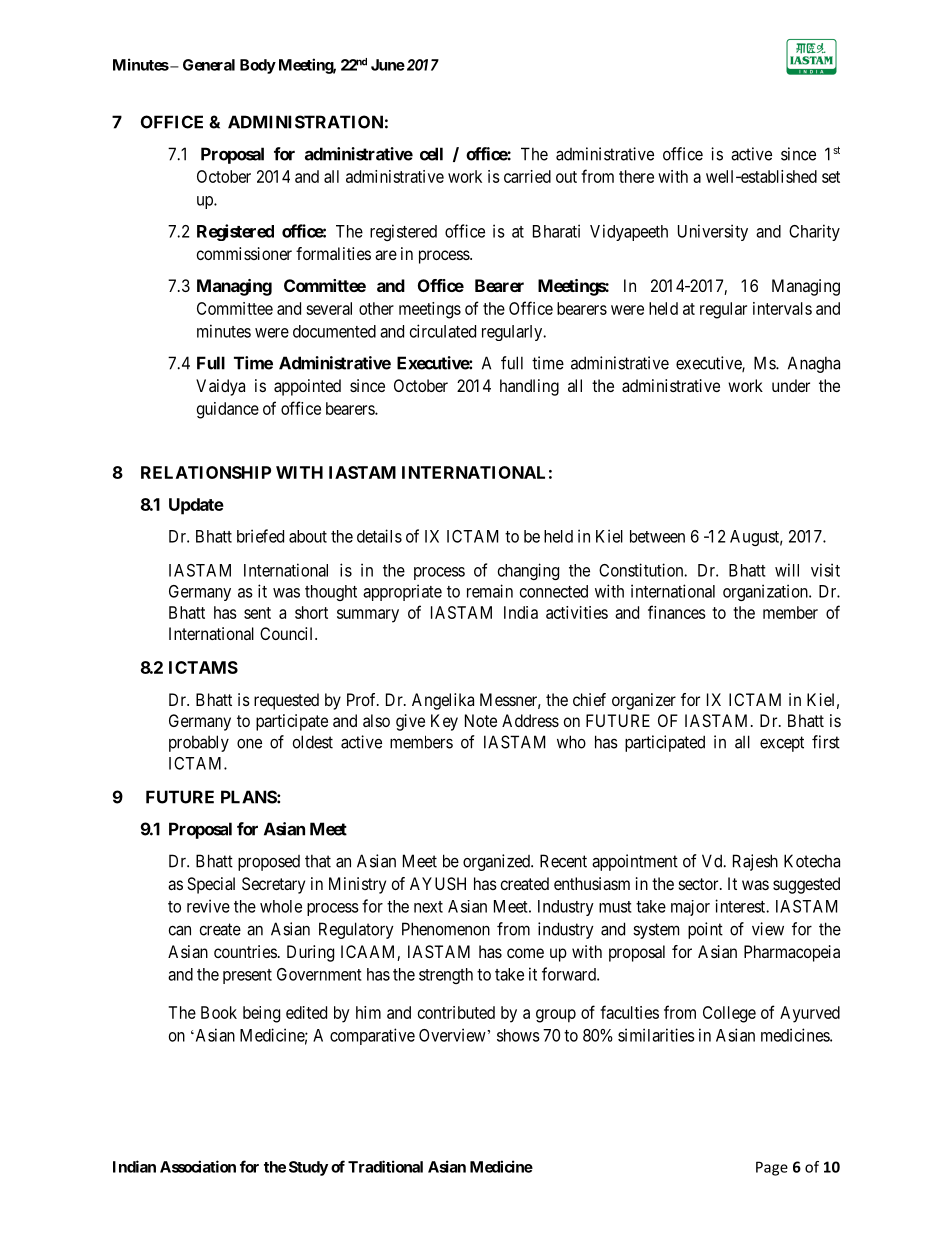  What do you see at coordinates (288, 633) in the screenshot?
I see `Council` at bounding box center [288, 633].
